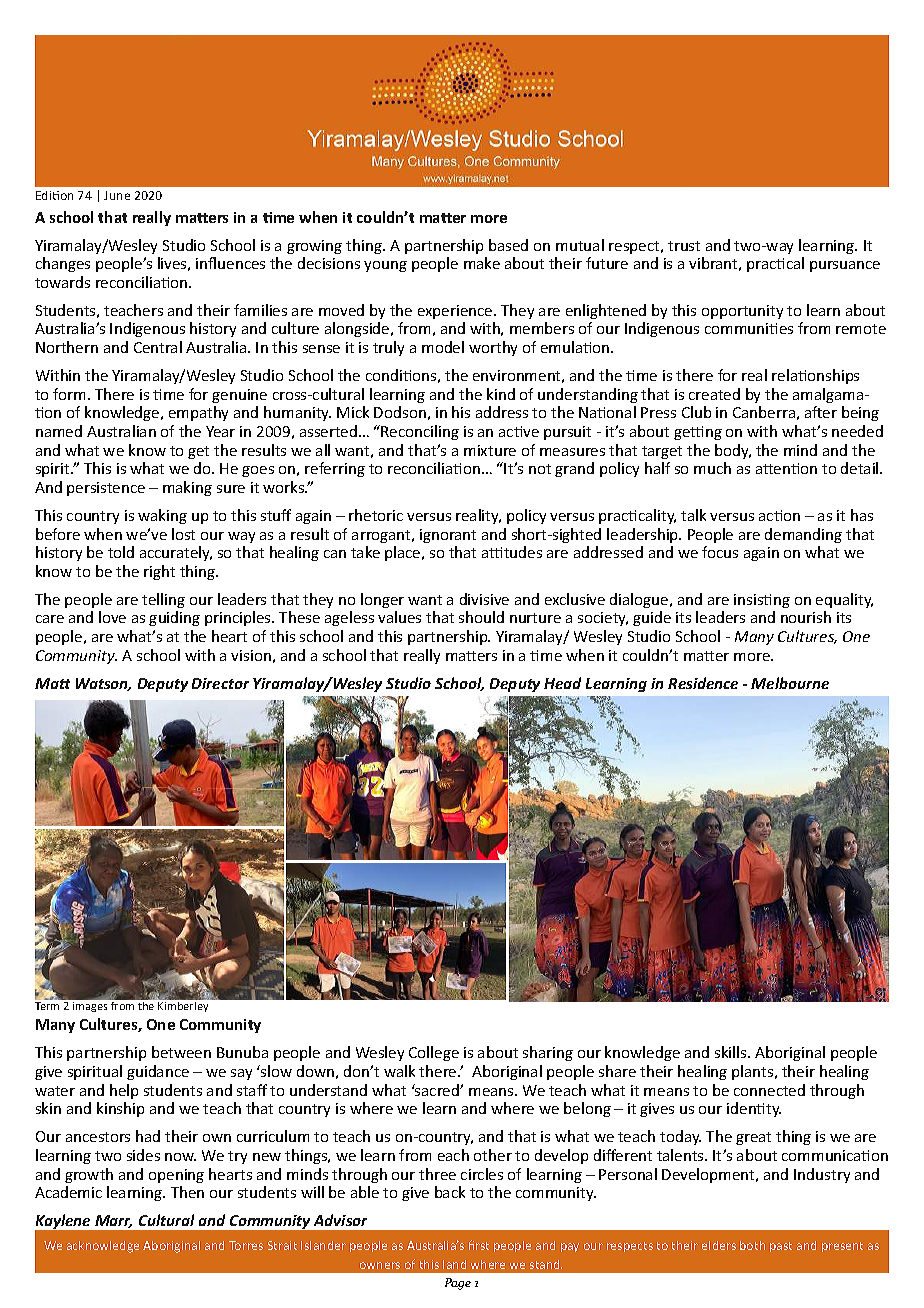 The image size is (924, 1308). What do you see at coordinates (159, 572) in the screenshot?
I see `right` at bounding box center [159, 572].
